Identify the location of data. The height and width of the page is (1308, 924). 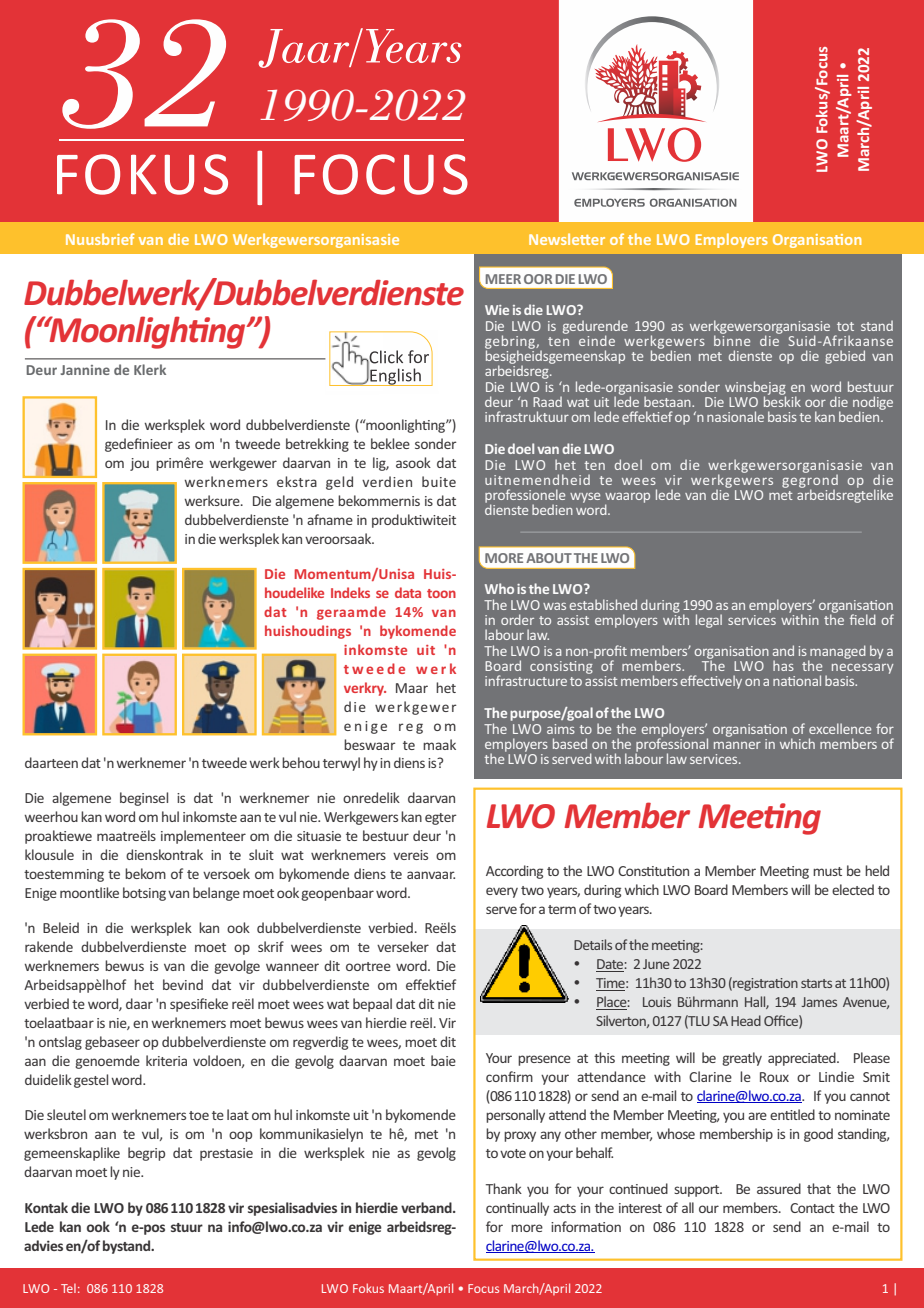
(408, 592).
